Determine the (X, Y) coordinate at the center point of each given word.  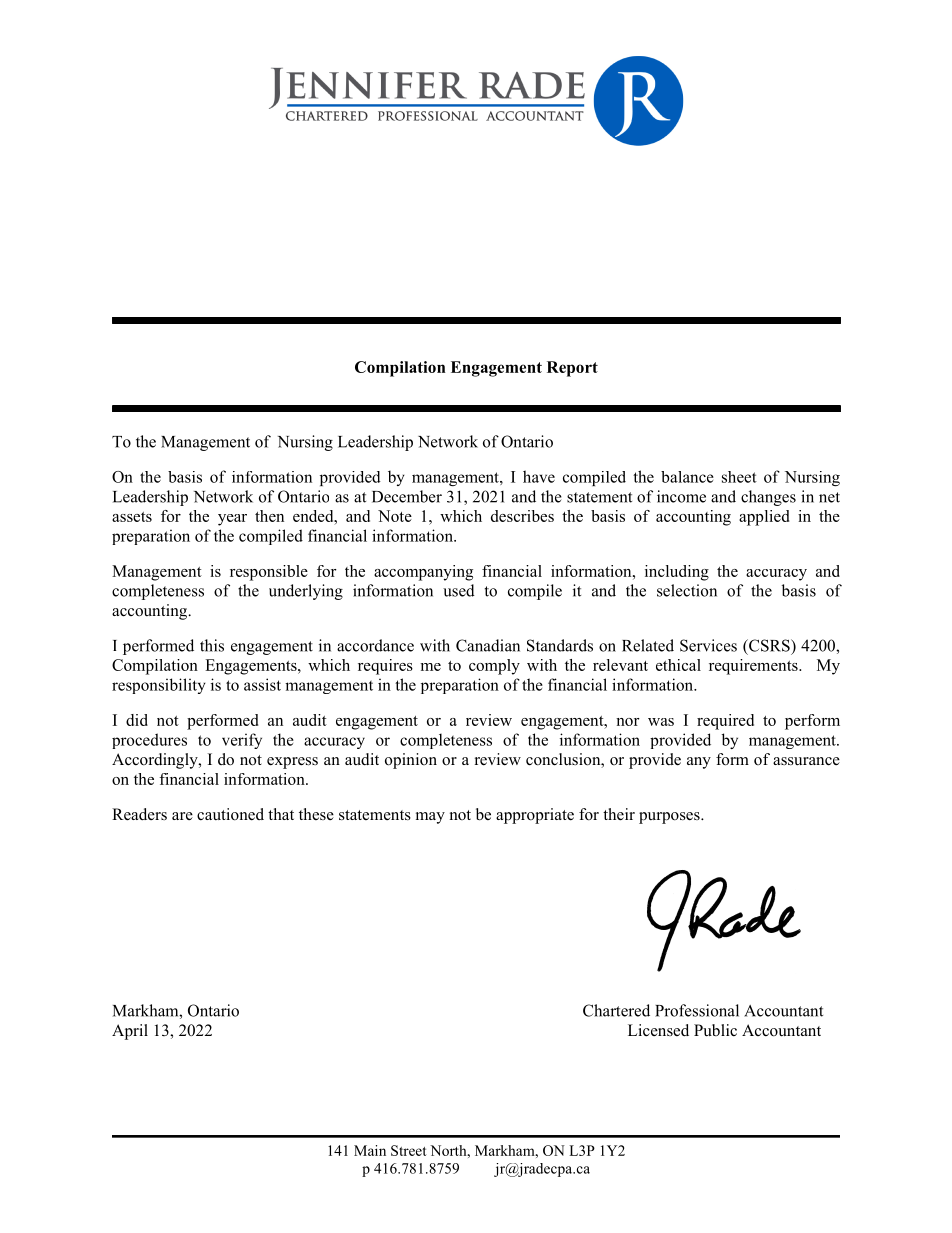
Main (370, 1150)
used (459, 590)
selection (687, 590)
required (725, 722)
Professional (697, 1010)
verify (242, 741)
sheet (739, 477)
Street (409, 1150)
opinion (411, 761)
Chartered (616, 1010)
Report (572, 369)
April (130, 1032)
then (269, 516)
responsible (269, 573)
